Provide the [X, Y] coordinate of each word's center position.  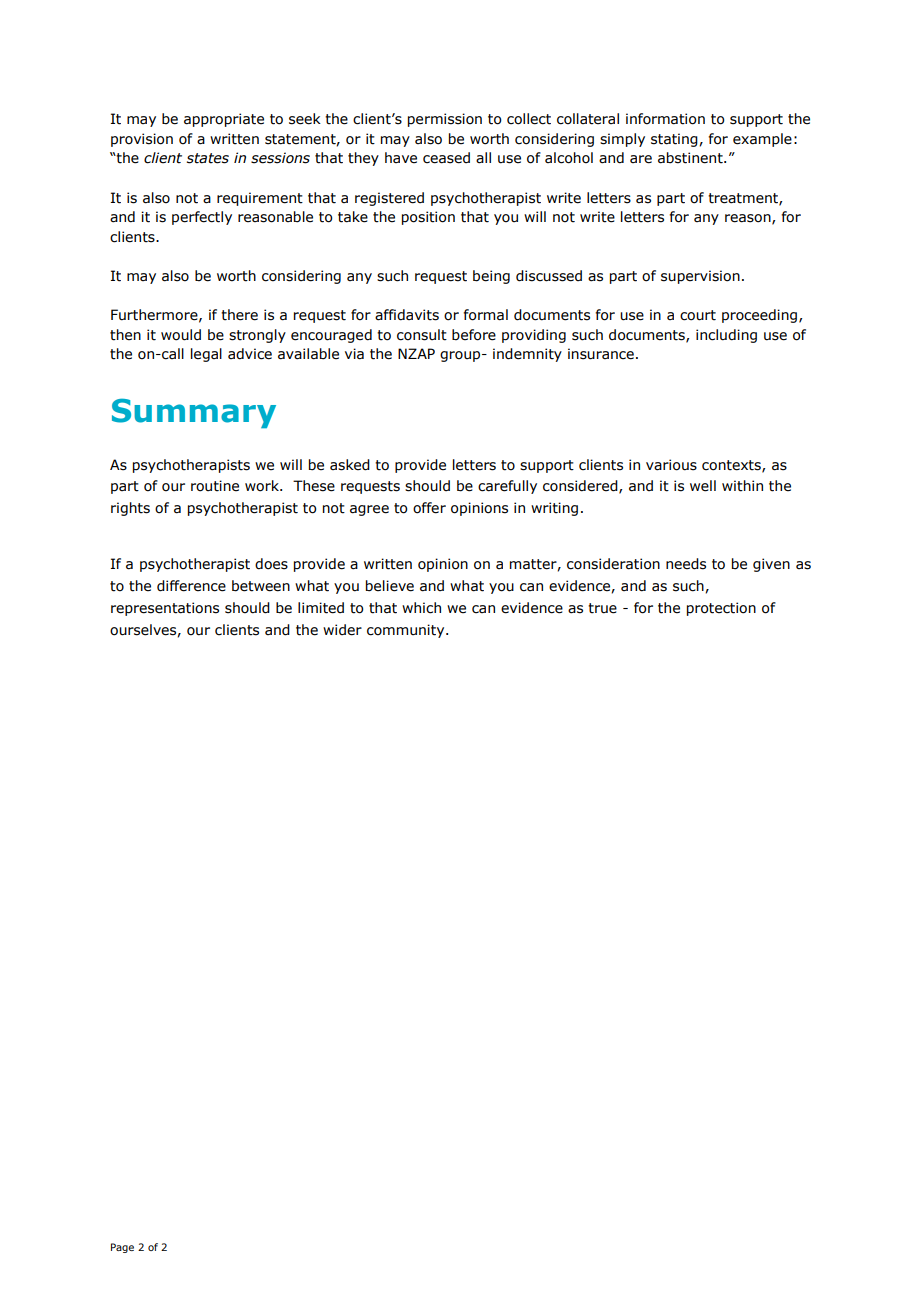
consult [422, 335]
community [407, 631]
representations [165, 609]
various [671, 465]
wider [342, 630]
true [602, 608]
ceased [446, 158]
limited [321, 608]
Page [122, 1248]
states [208, 158]
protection [721, 609]
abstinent [691, 158]
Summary [194, 413]
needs [686, 564]
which [421, 608]
